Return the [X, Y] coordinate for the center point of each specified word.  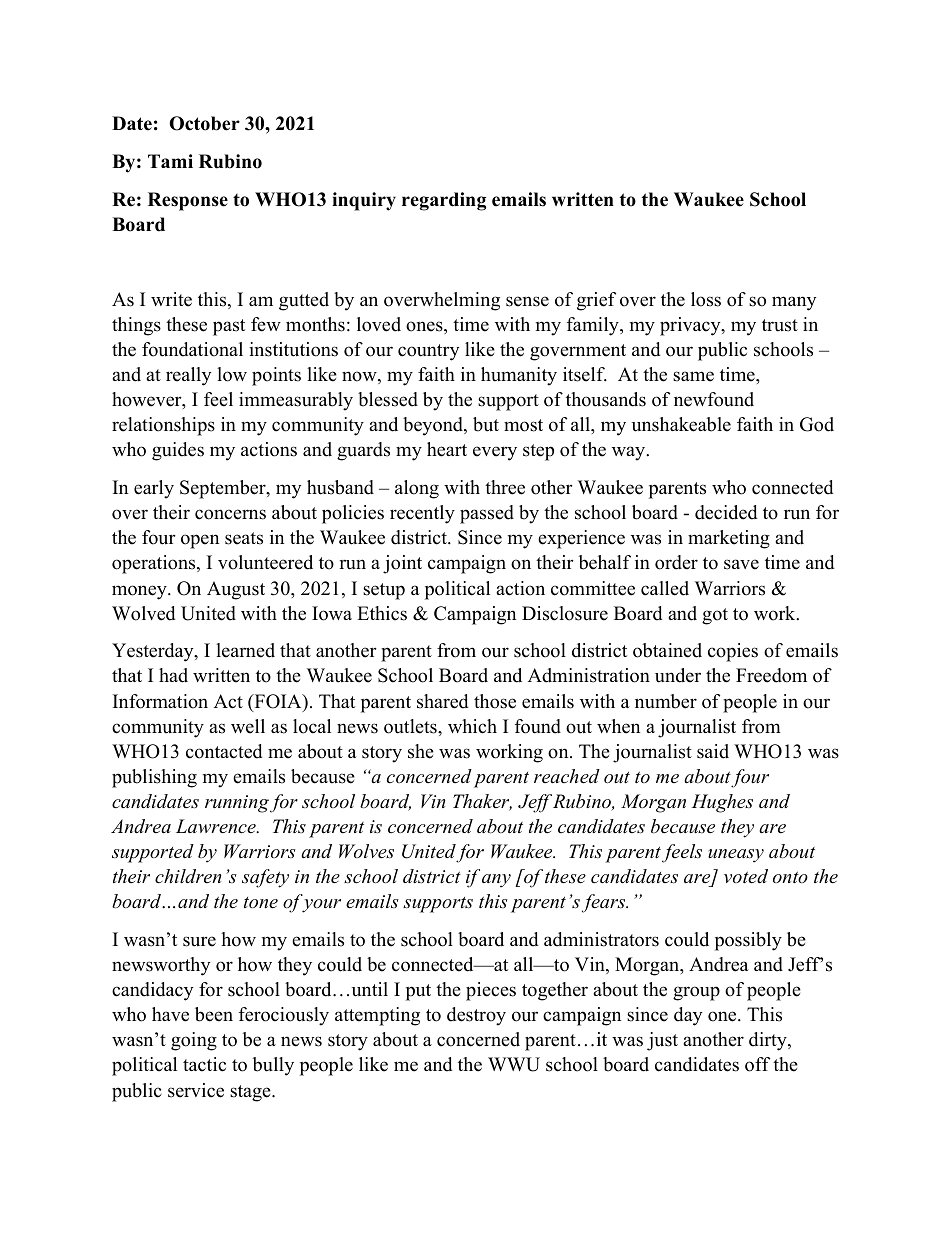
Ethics [382, 613]
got [715, 616]
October [204, 123]
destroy [476, 1016]
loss [706, 299]
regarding [444, 201]
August [236, 590]
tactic [204, 1064]
